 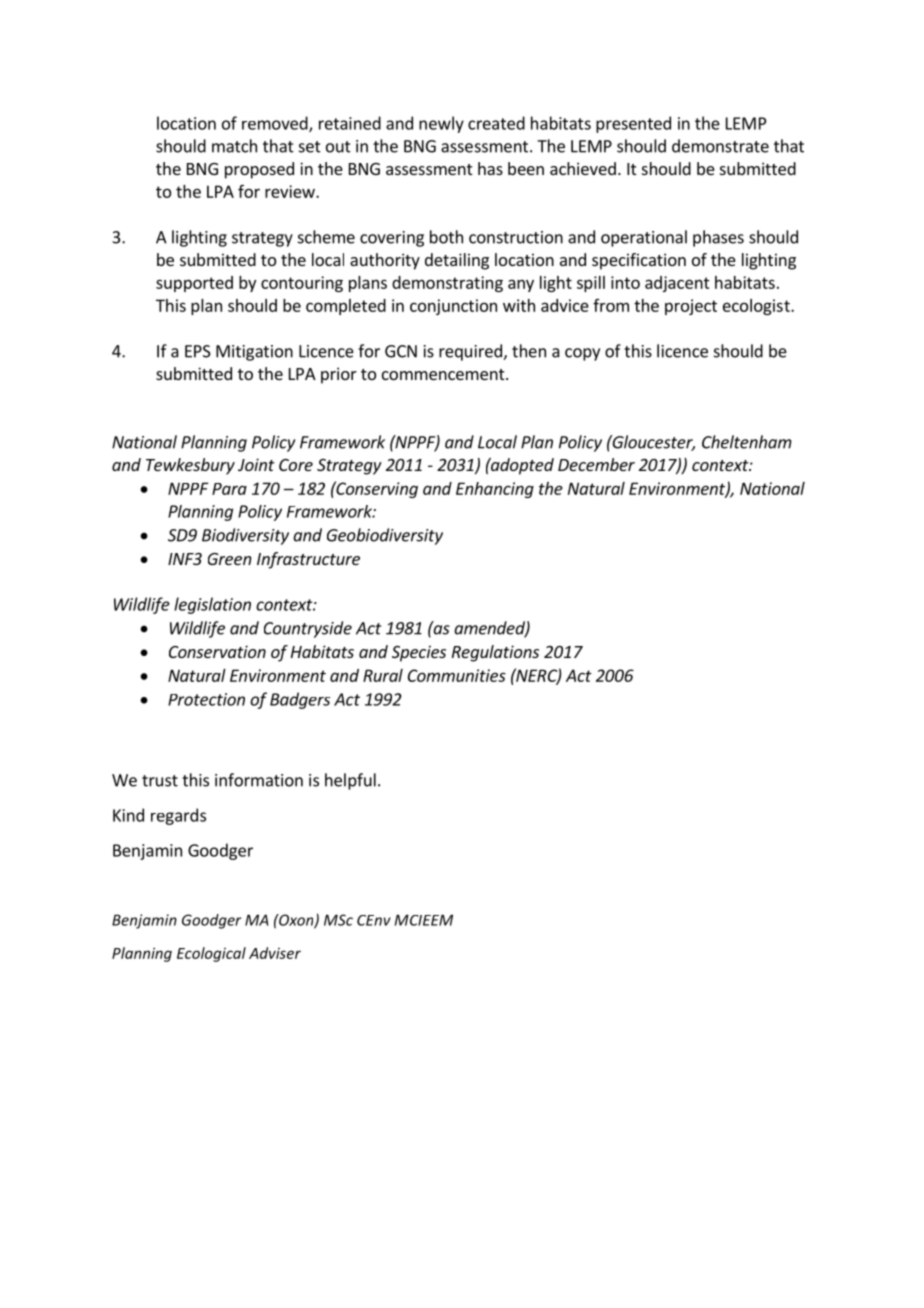 I want to click on Adviser, so click(x=275, y=953).
